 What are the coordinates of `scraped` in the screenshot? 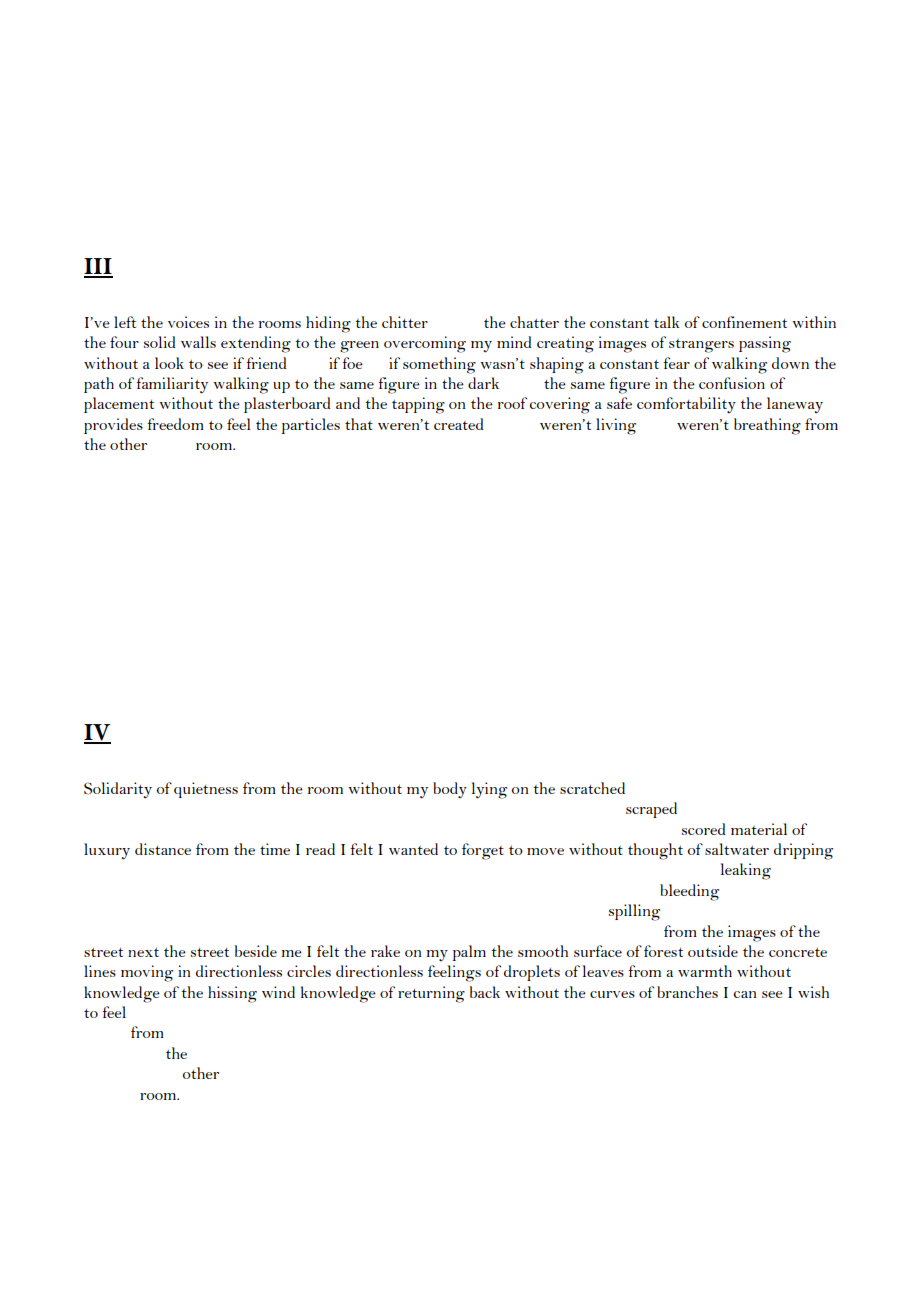 It's located at (651, 810).
